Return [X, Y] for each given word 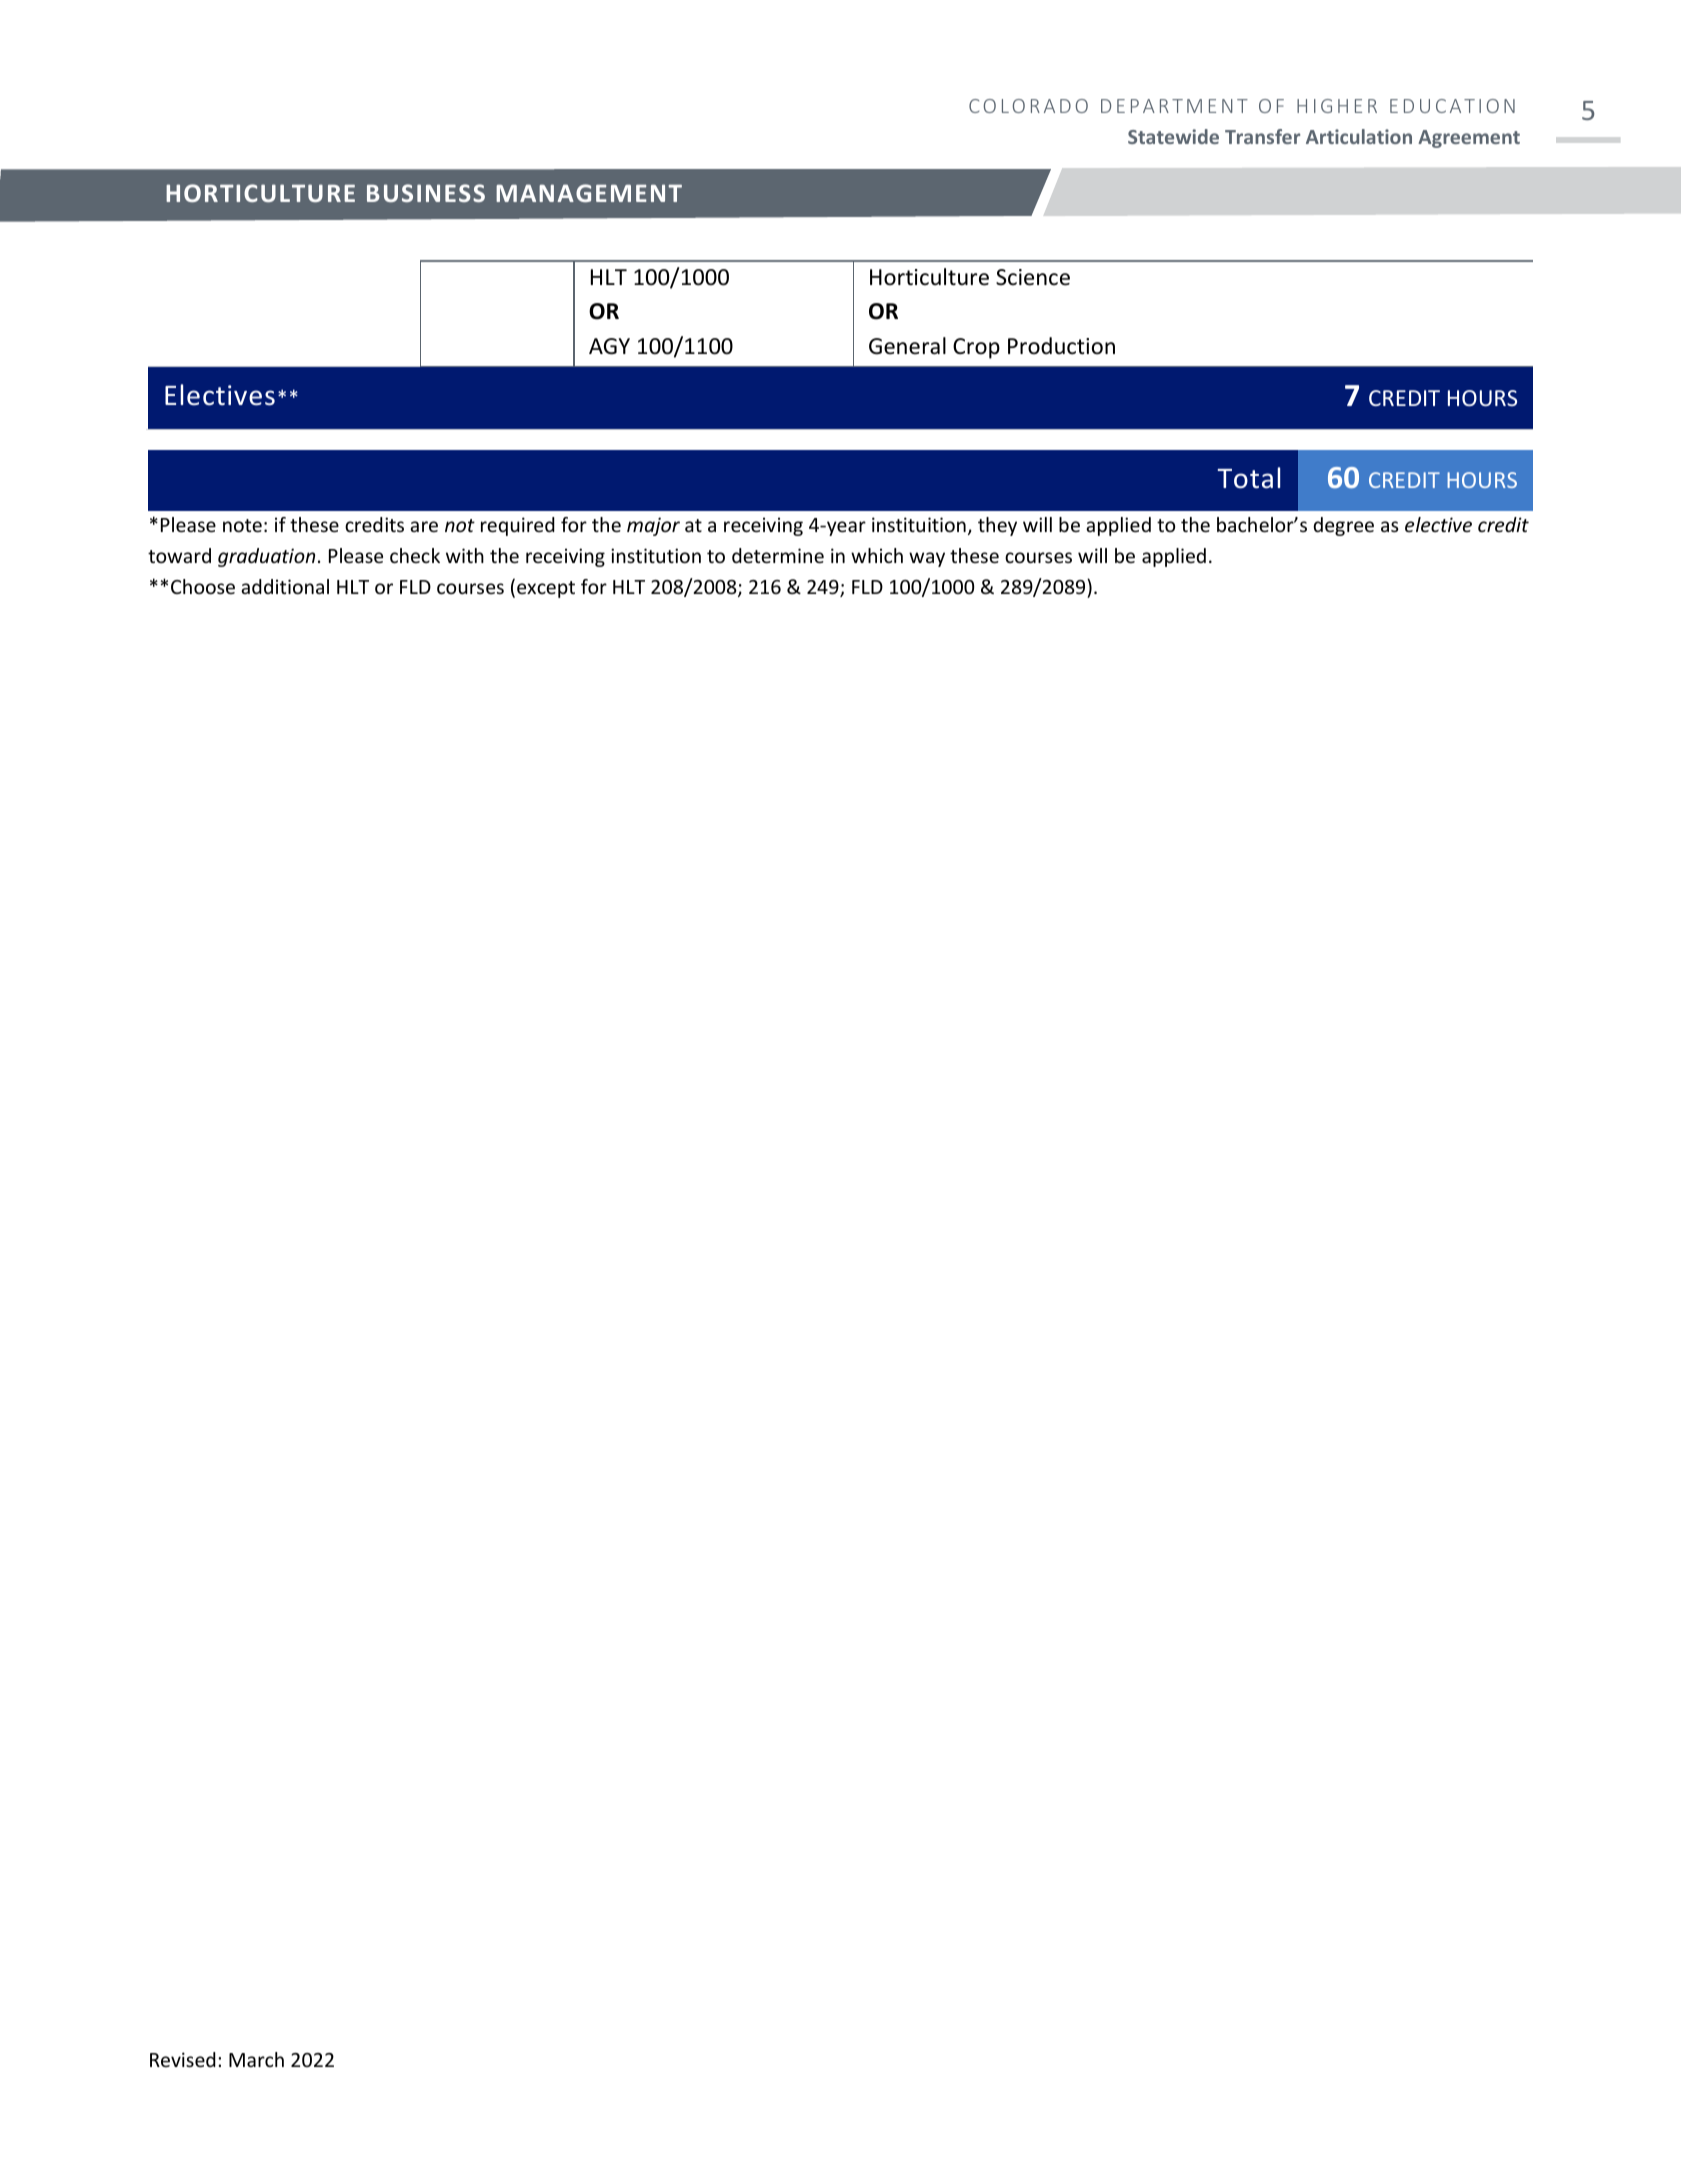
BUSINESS [426, 193]
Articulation [1359, 136]
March [256, 2059]
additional [285, 586]
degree [1343, 526]
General [907, 346]
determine [778, 555]
